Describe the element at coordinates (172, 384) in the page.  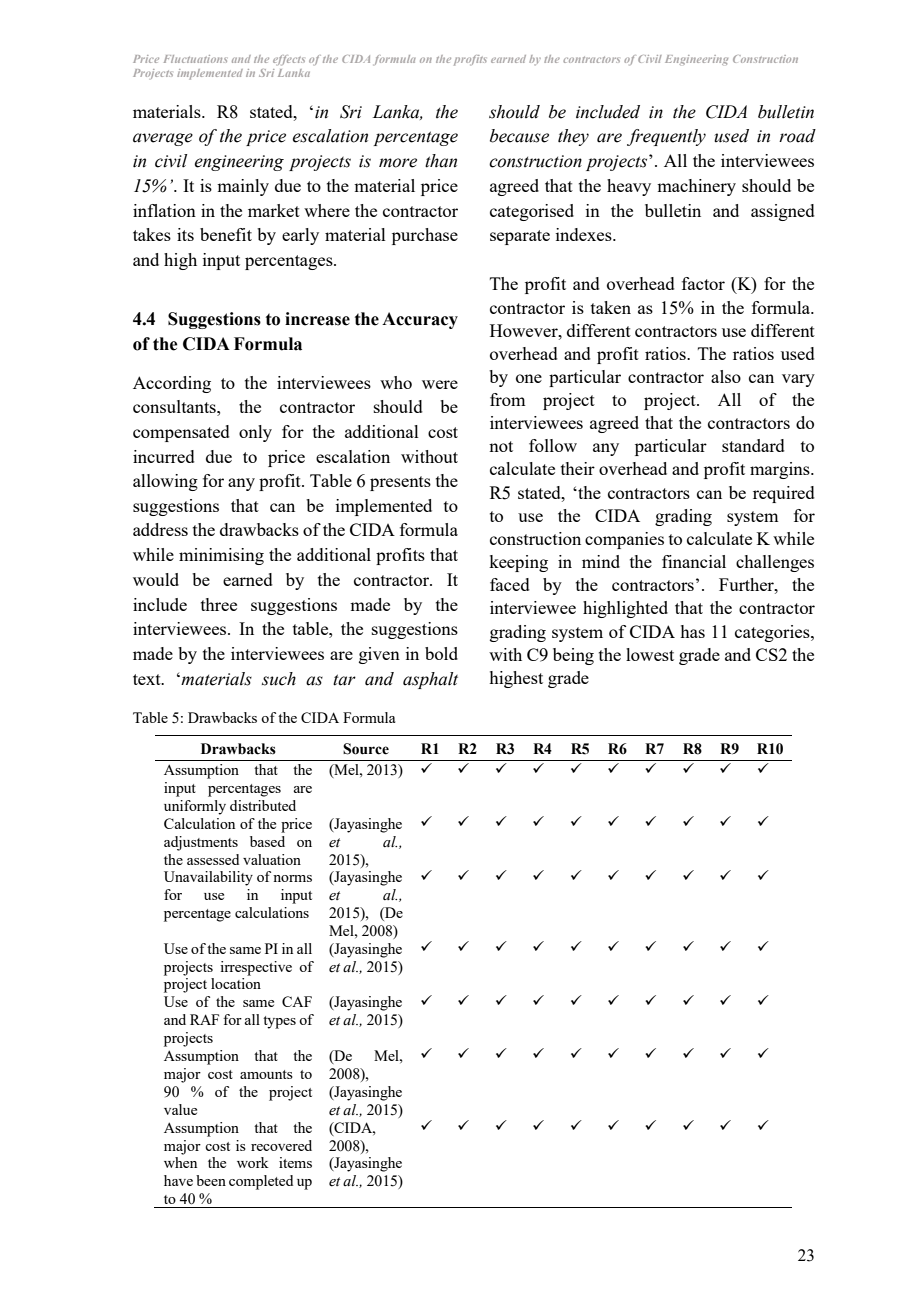
I see `According` at that location.
